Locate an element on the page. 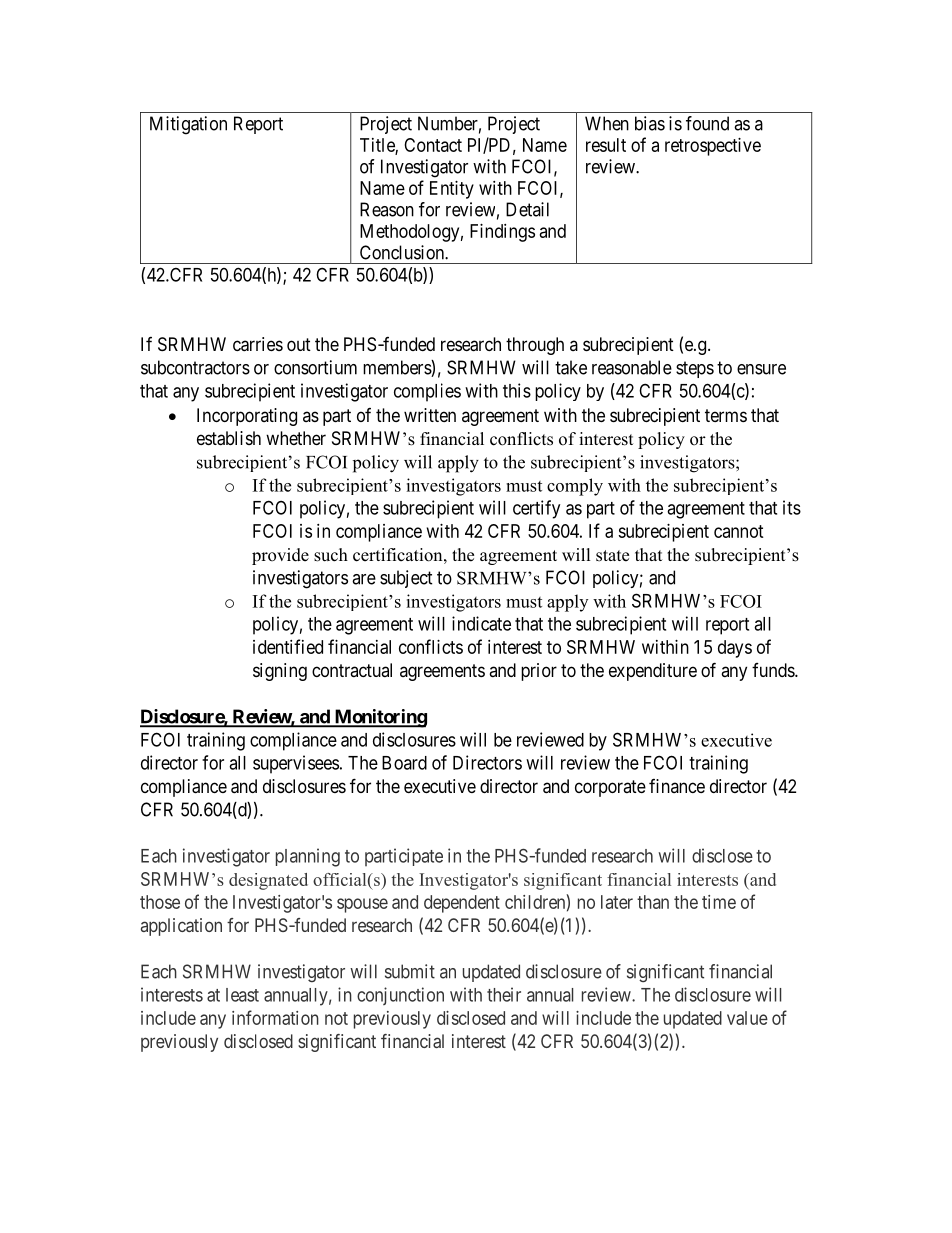 This image has width=952, height=1233. signing is located at coordinates (280, 672).
